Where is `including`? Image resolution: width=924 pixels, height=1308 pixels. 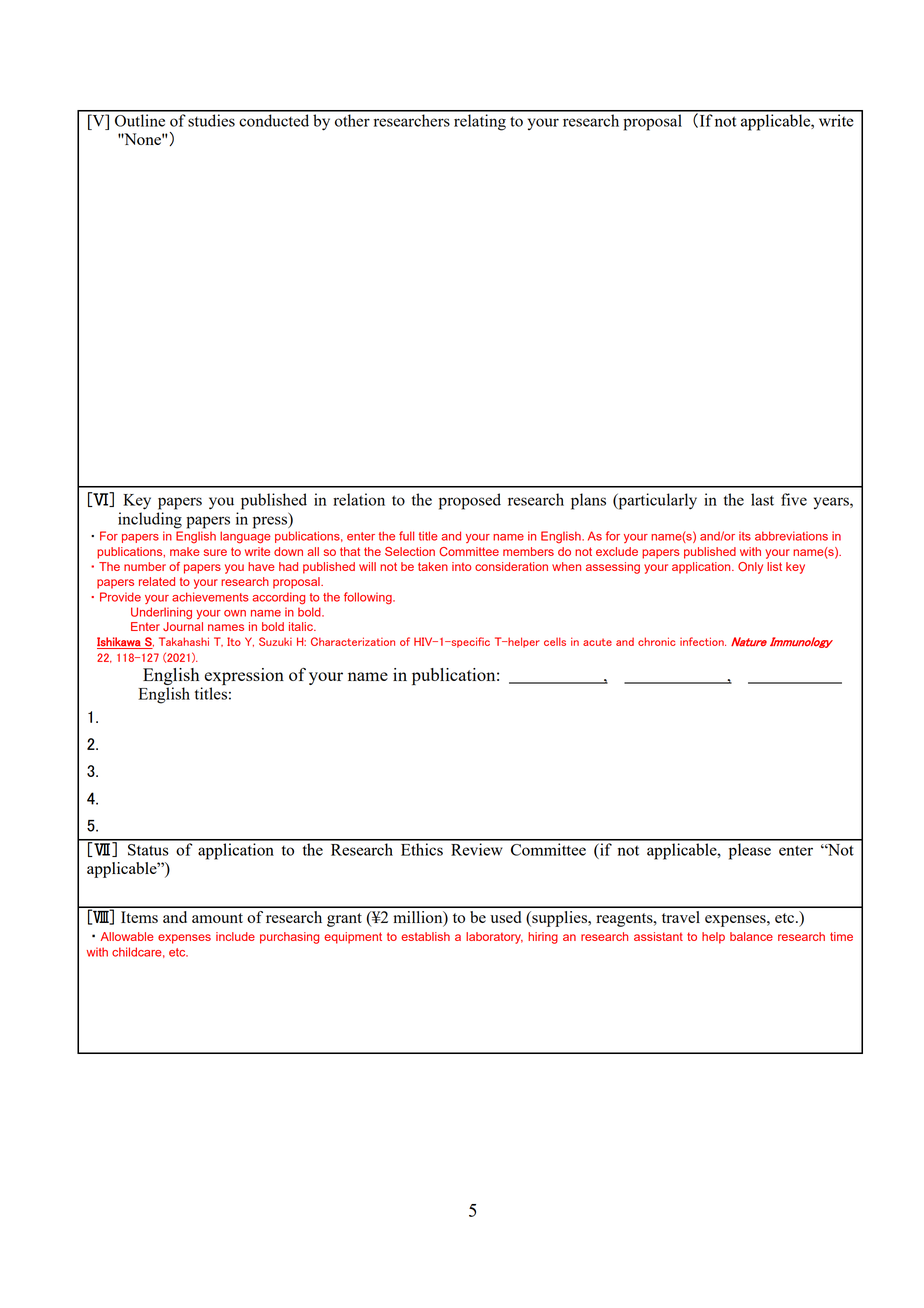 including is located at coordinates (150, 520).
